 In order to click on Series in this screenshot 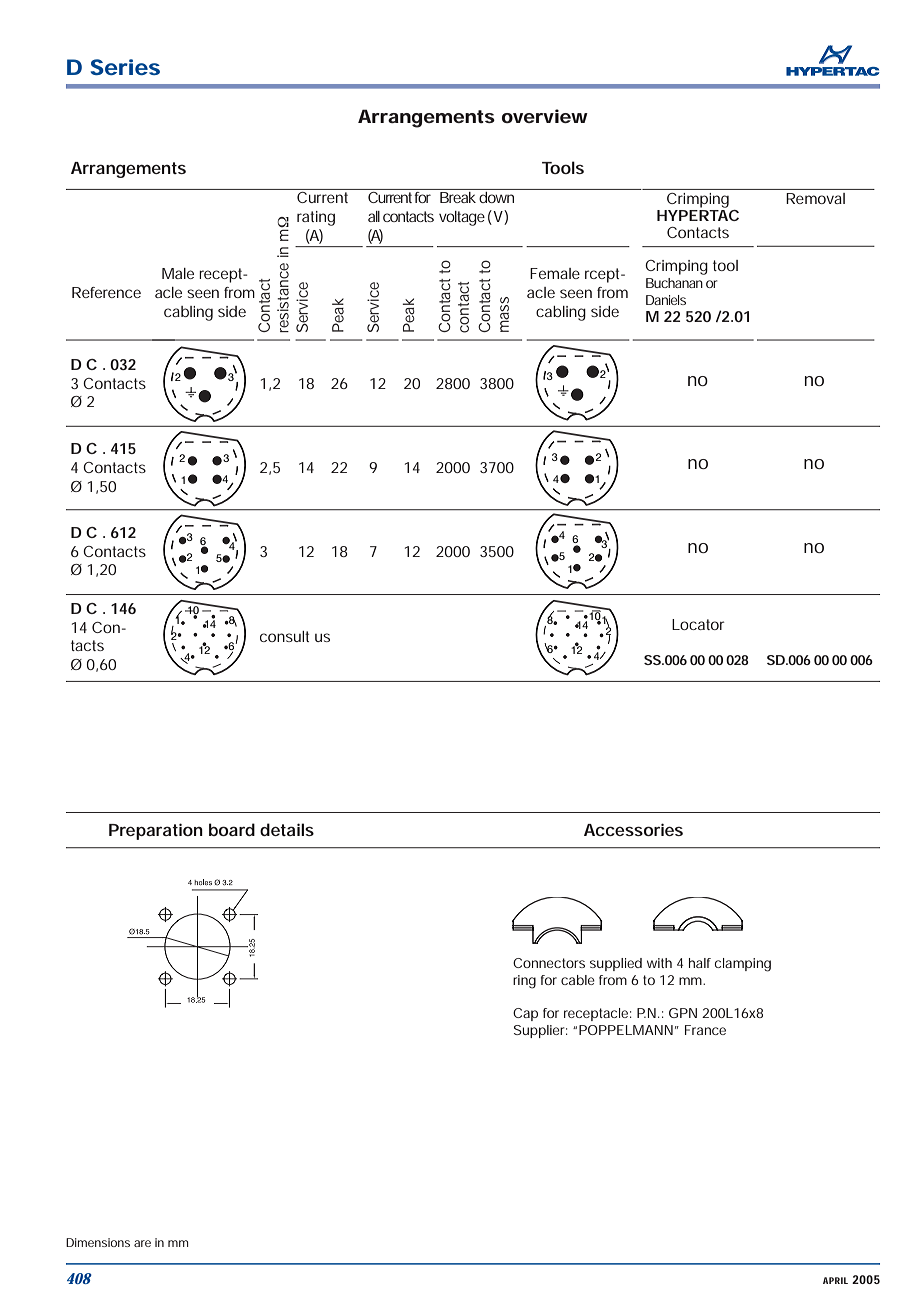, I will do `click(125, 67)`.
